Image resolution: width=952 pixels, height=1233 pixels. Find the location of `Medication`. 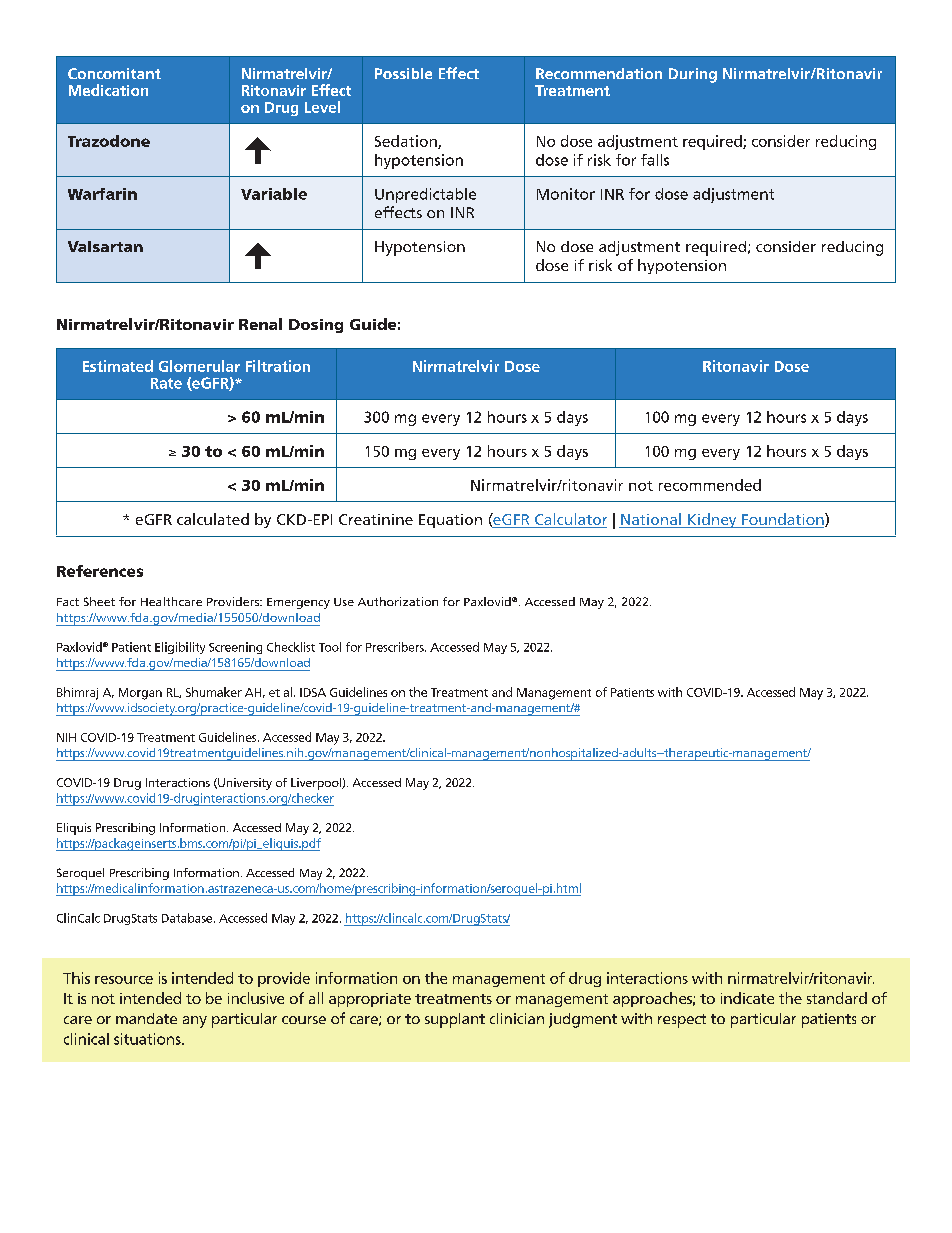

Medication is located at coordinates (108, 90).
